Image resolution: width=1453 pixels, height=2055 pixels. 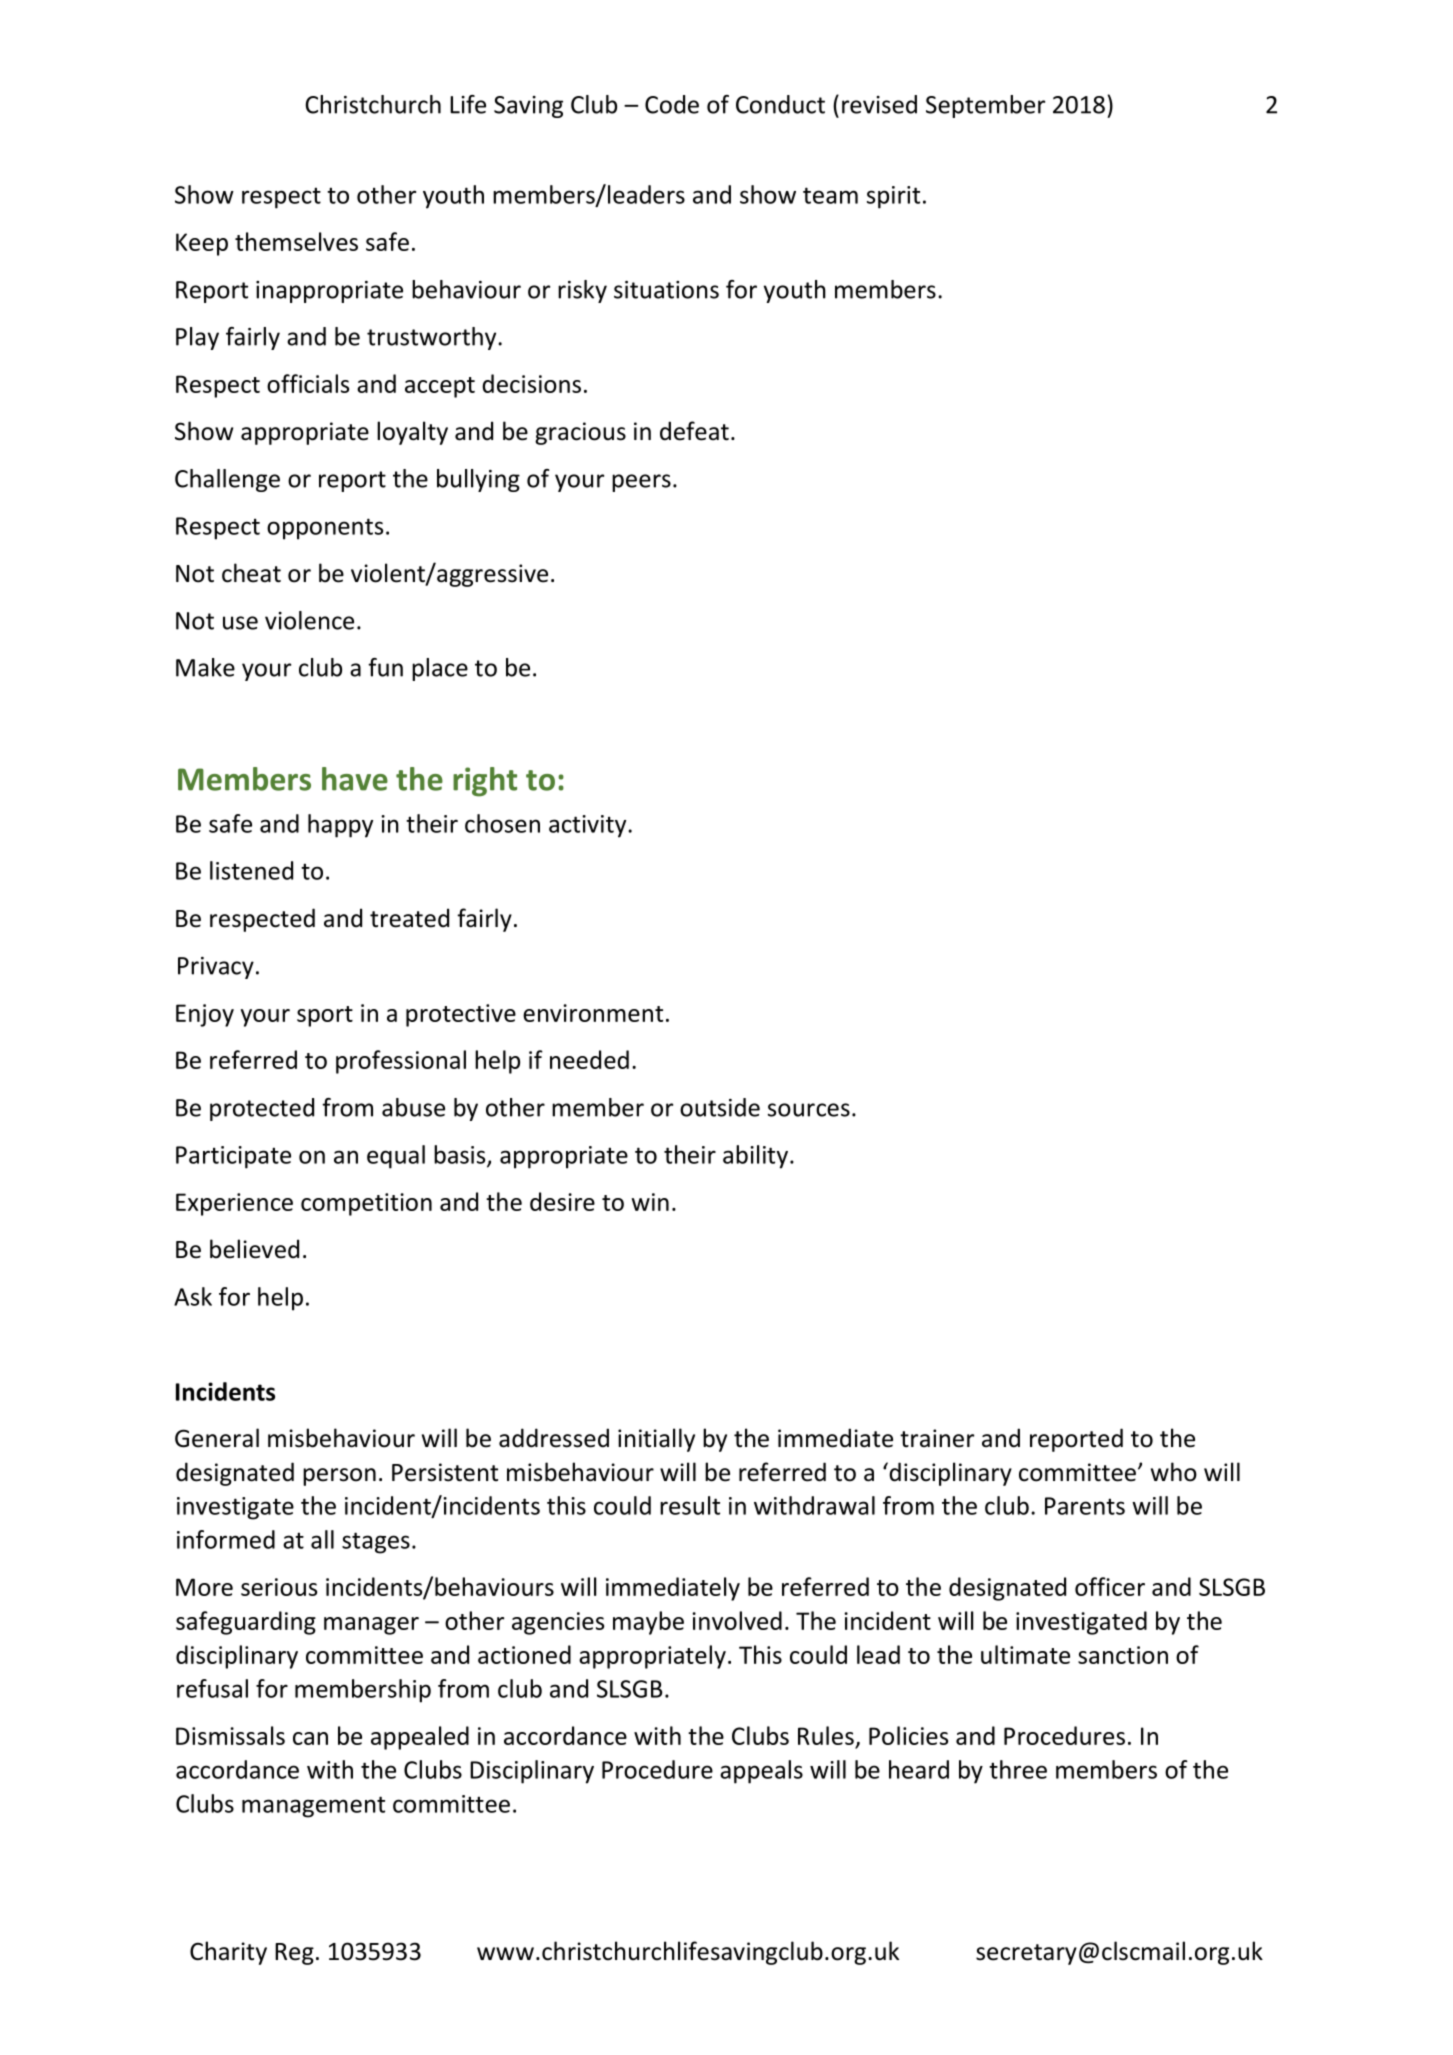 I want to click on themselves, so click(x=296, y=241).
